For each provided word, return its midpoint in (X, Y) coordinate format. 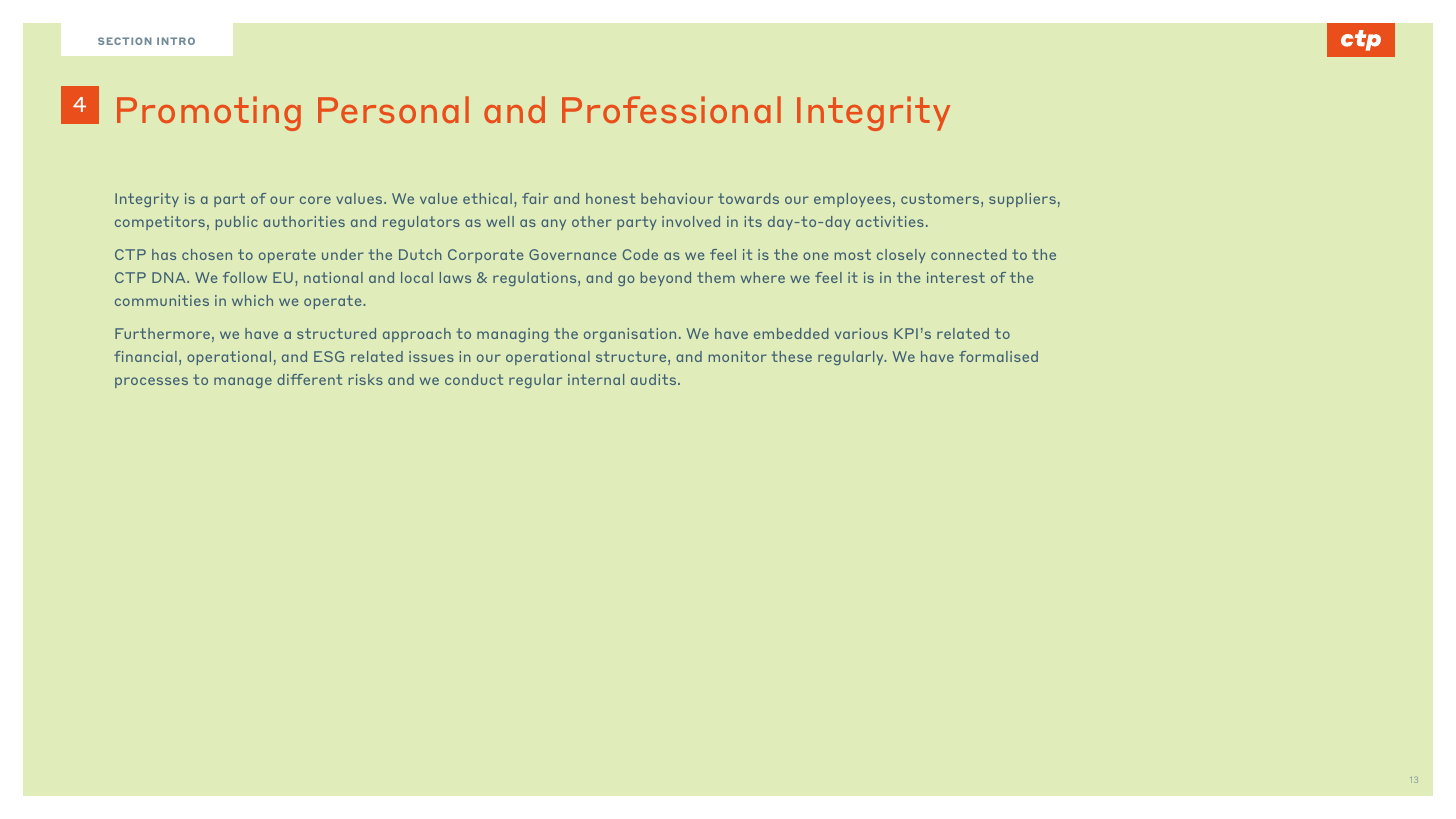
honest (610, 198)
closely (901, 256)
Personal (393, 110)
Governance (572, 254)
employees (852, 200)
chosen (207, 254)
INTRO (176, 41)
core (315, 200)
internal (596, 379)
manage (243, 382)
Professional (671, 110)
